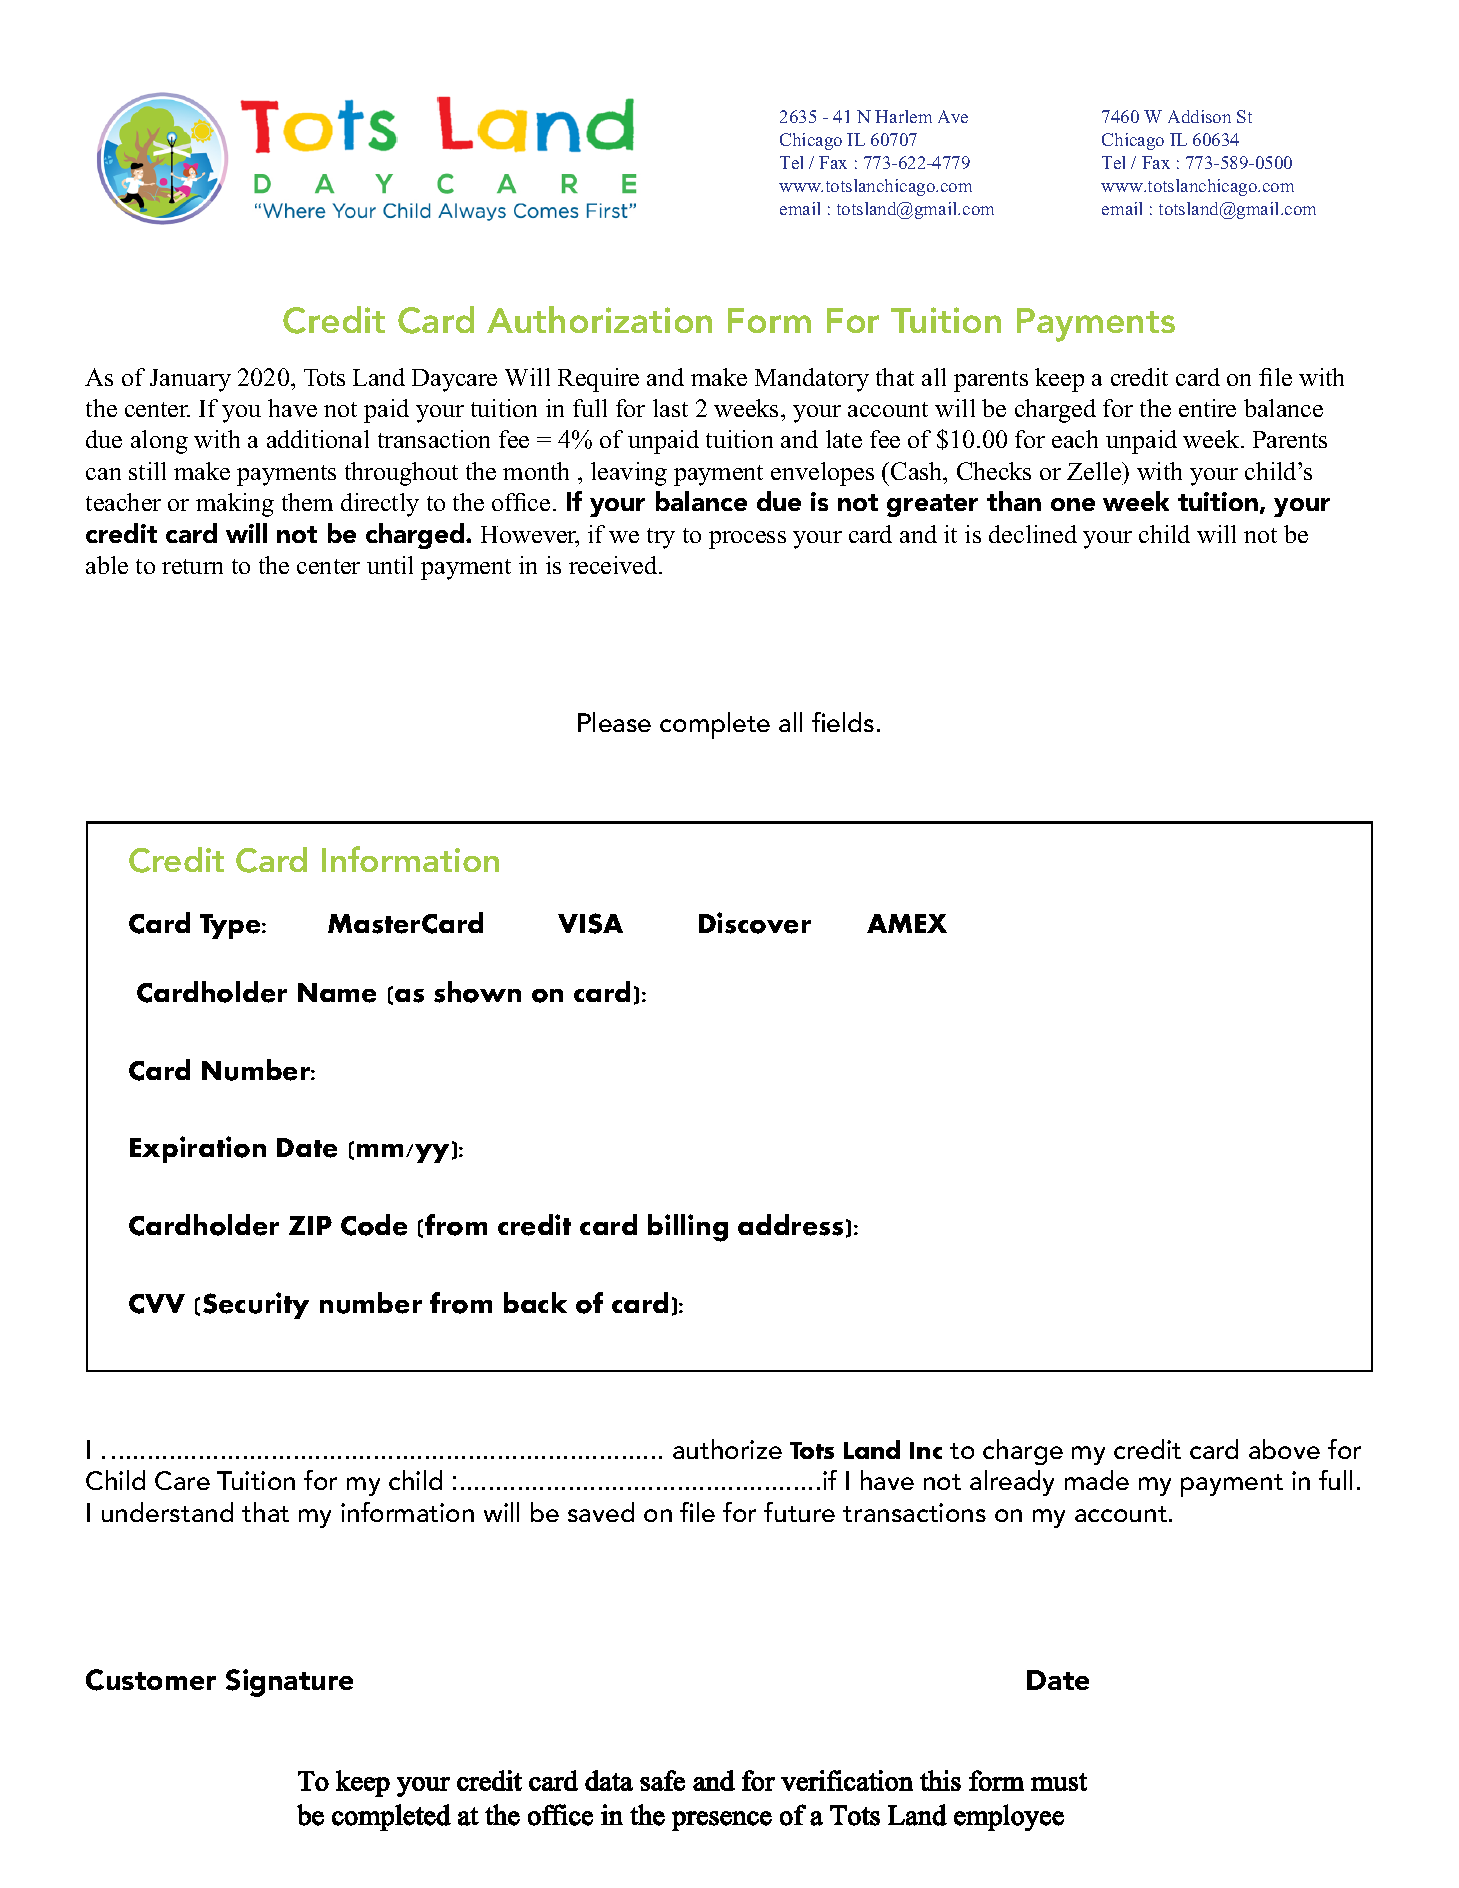 This page has height=1888, width=1459. I want to click on Discover, so click(755, 923).
